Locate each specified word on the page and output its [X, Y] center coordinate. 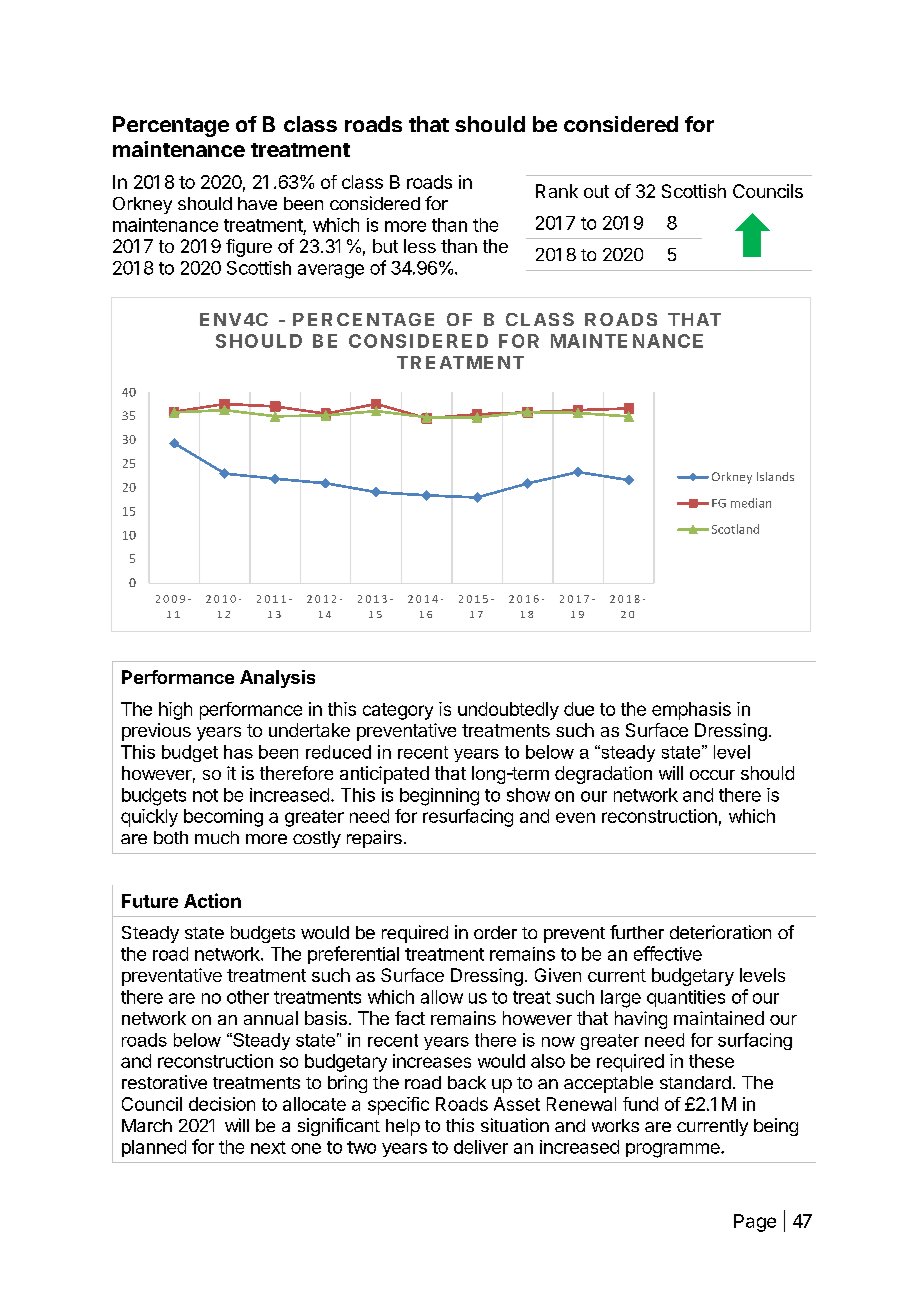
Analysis [277, 679]
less [420, 246]
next [268, 1147]
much [217, 837]
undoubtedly [508, 711]
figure [249, 248]
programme [674, 1150]
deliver [481, 1147]
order [495, 932]
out [596, 191]
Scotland [735, 529]
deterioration [720, 932]
